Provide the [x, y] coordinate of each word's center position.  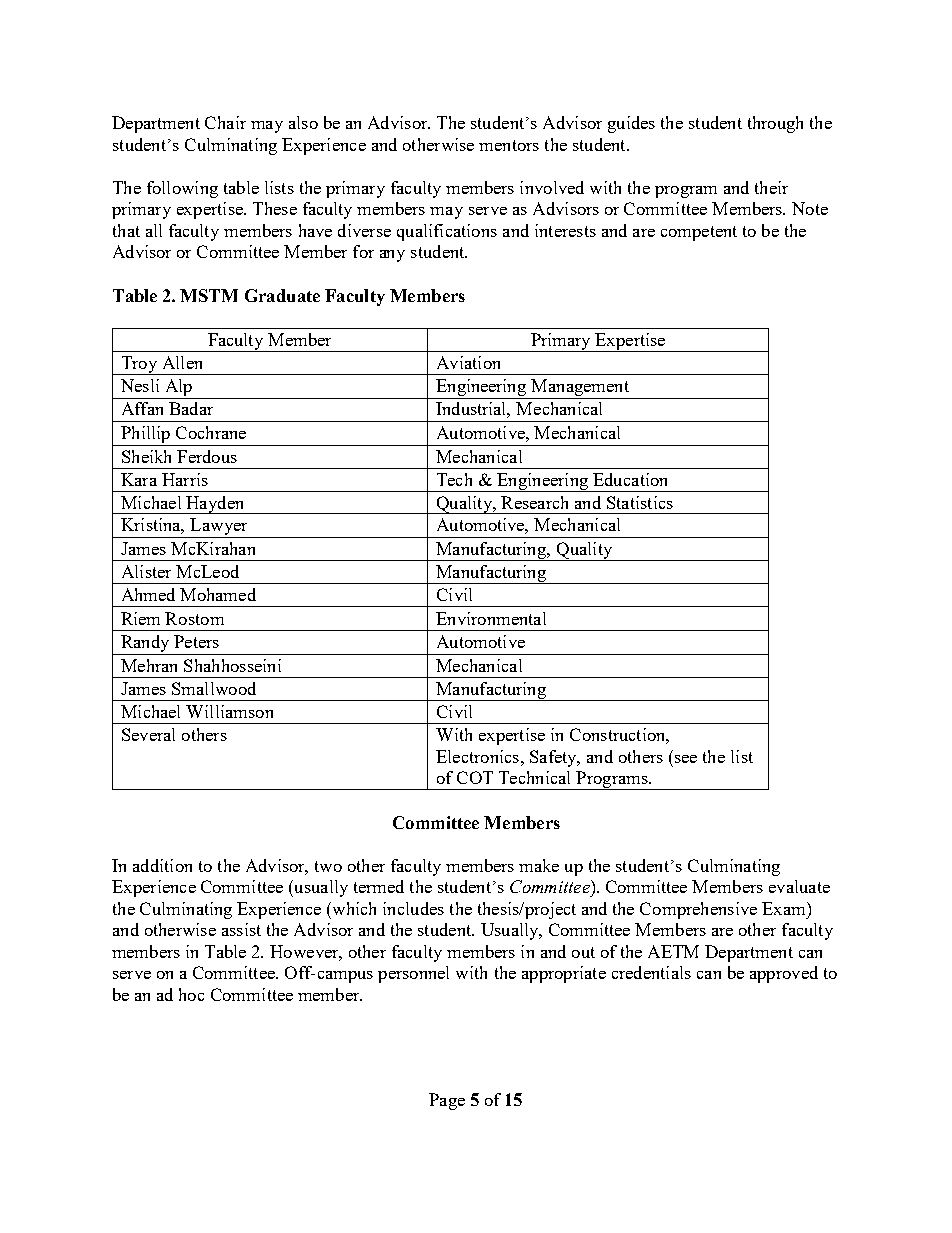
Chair [225, 122]
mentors [509, 145]
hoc [191, 994]
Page [447, 1101]
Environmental [491, 618]
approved [784, 974]
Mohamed [218, 594]
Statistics [640, 502]
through [775, 124]
